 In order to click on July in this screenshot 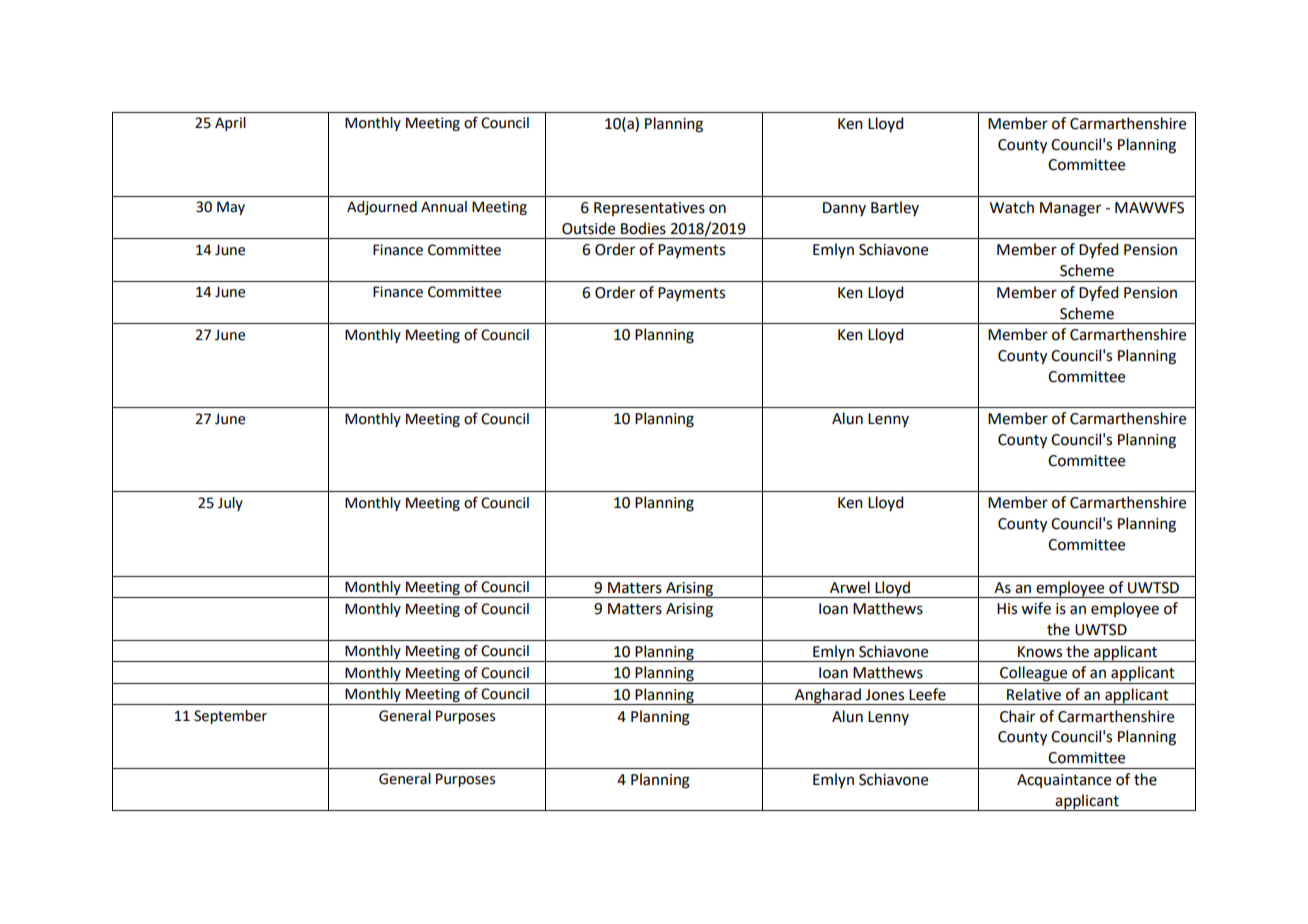, I will do `click(230, 504)`.
